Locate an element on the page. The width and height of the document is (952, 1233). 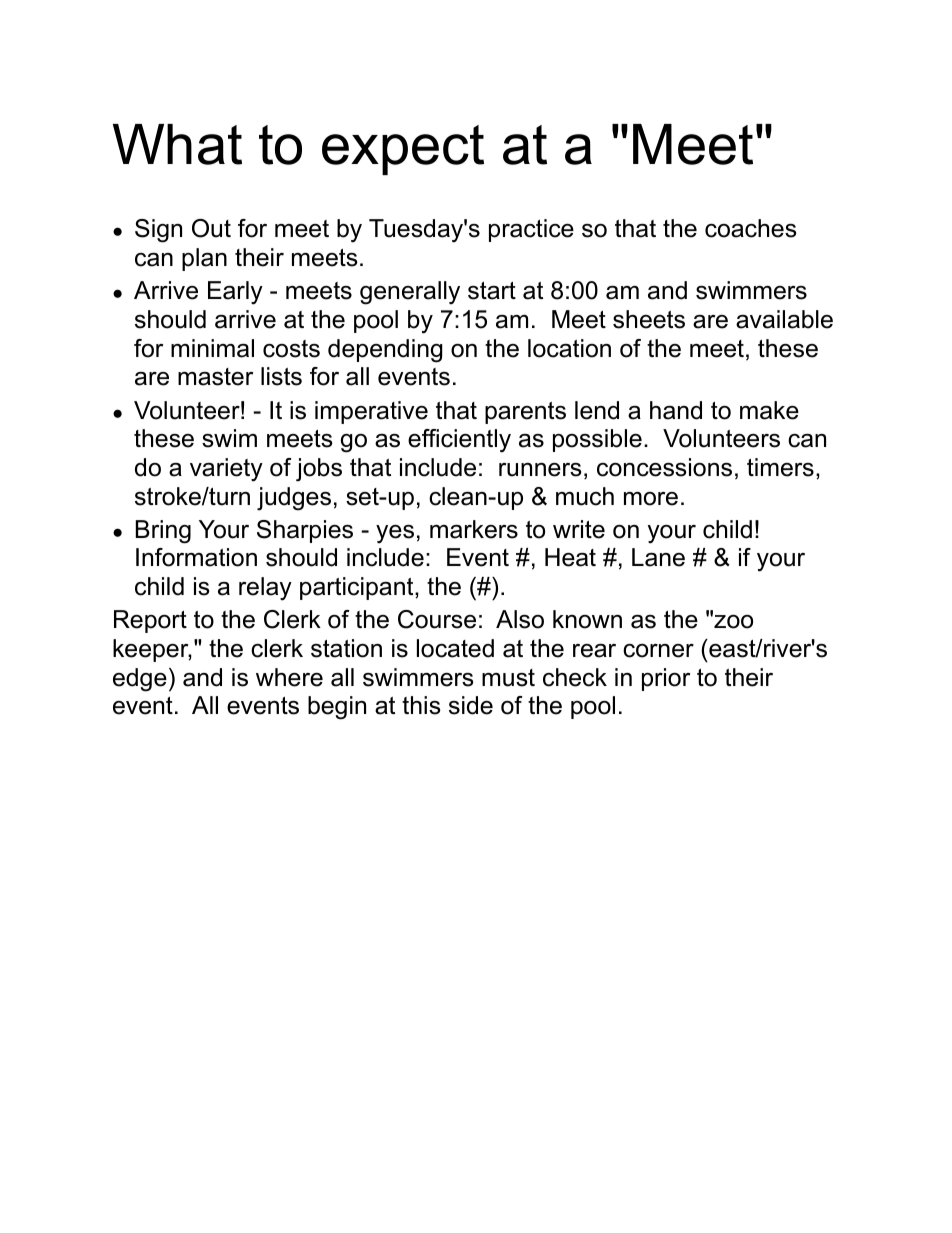
Early is located at coordinates (235, 293).
